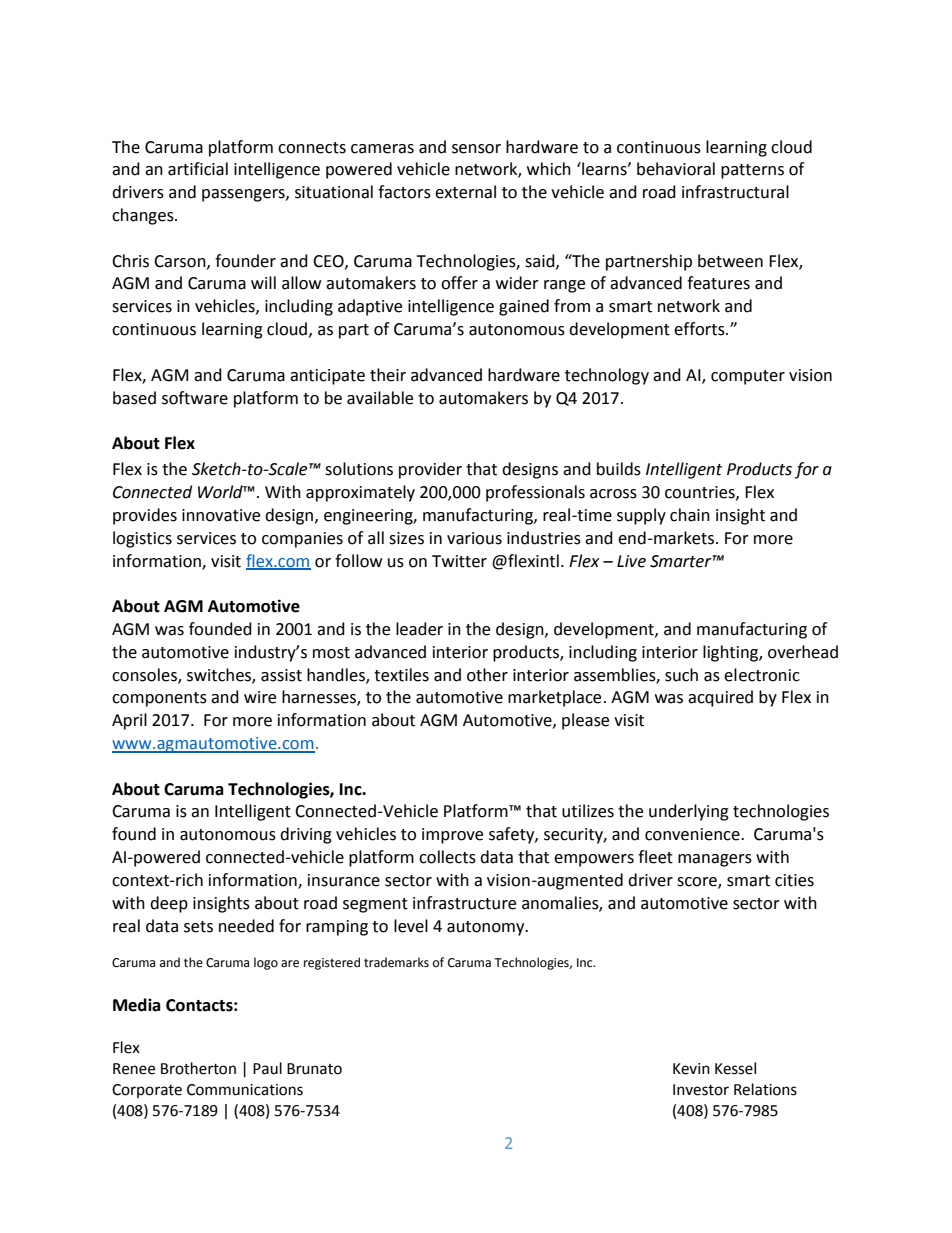 The width and height of the screenshot is (952, 1233). What do you see at coordinates (735, 1068) in the screenshot?
I see `Kessel` at bounding box center [735, 1068].
